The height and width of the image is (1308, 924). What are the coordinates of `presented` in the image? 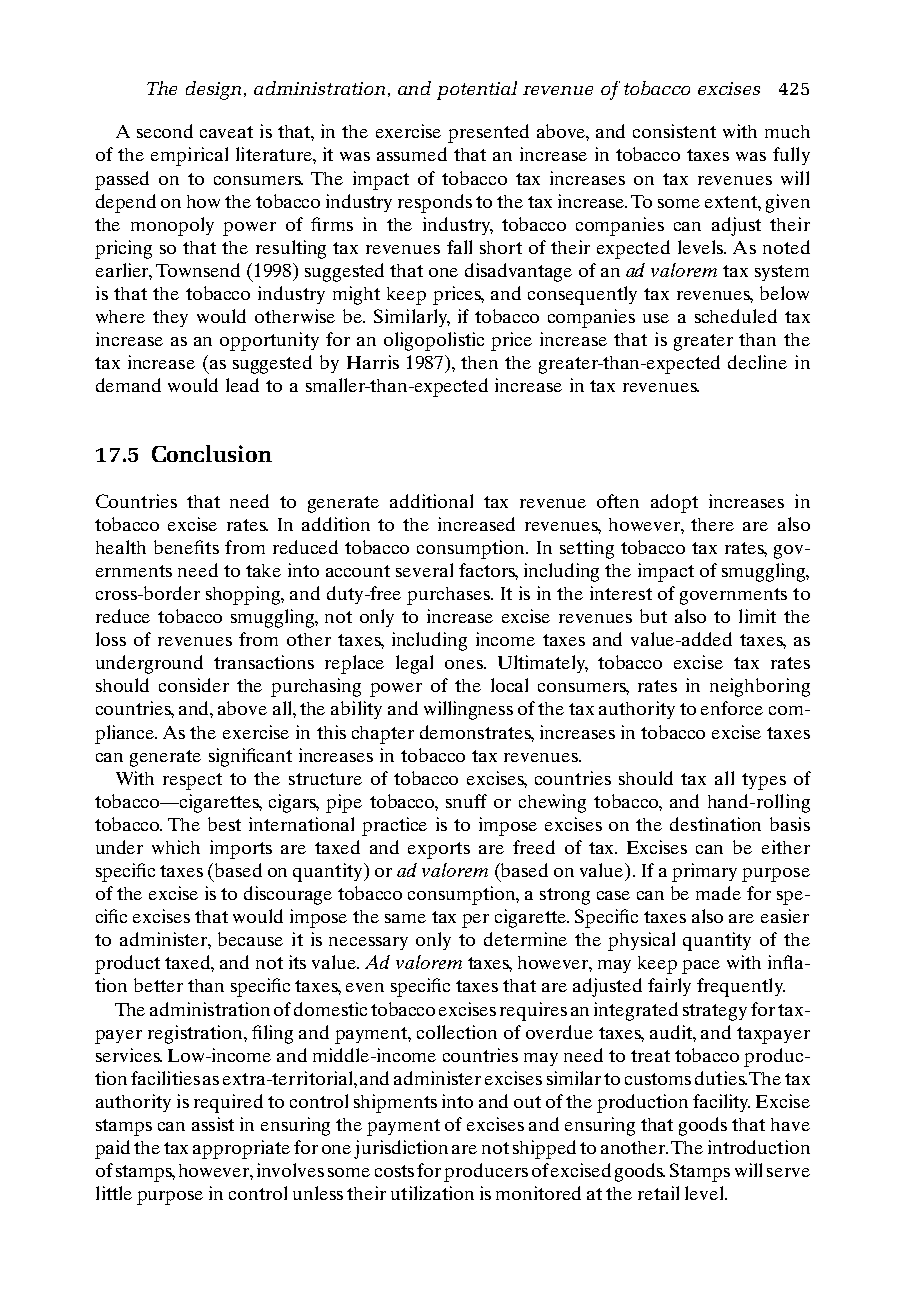 It's located at (488, 133).
